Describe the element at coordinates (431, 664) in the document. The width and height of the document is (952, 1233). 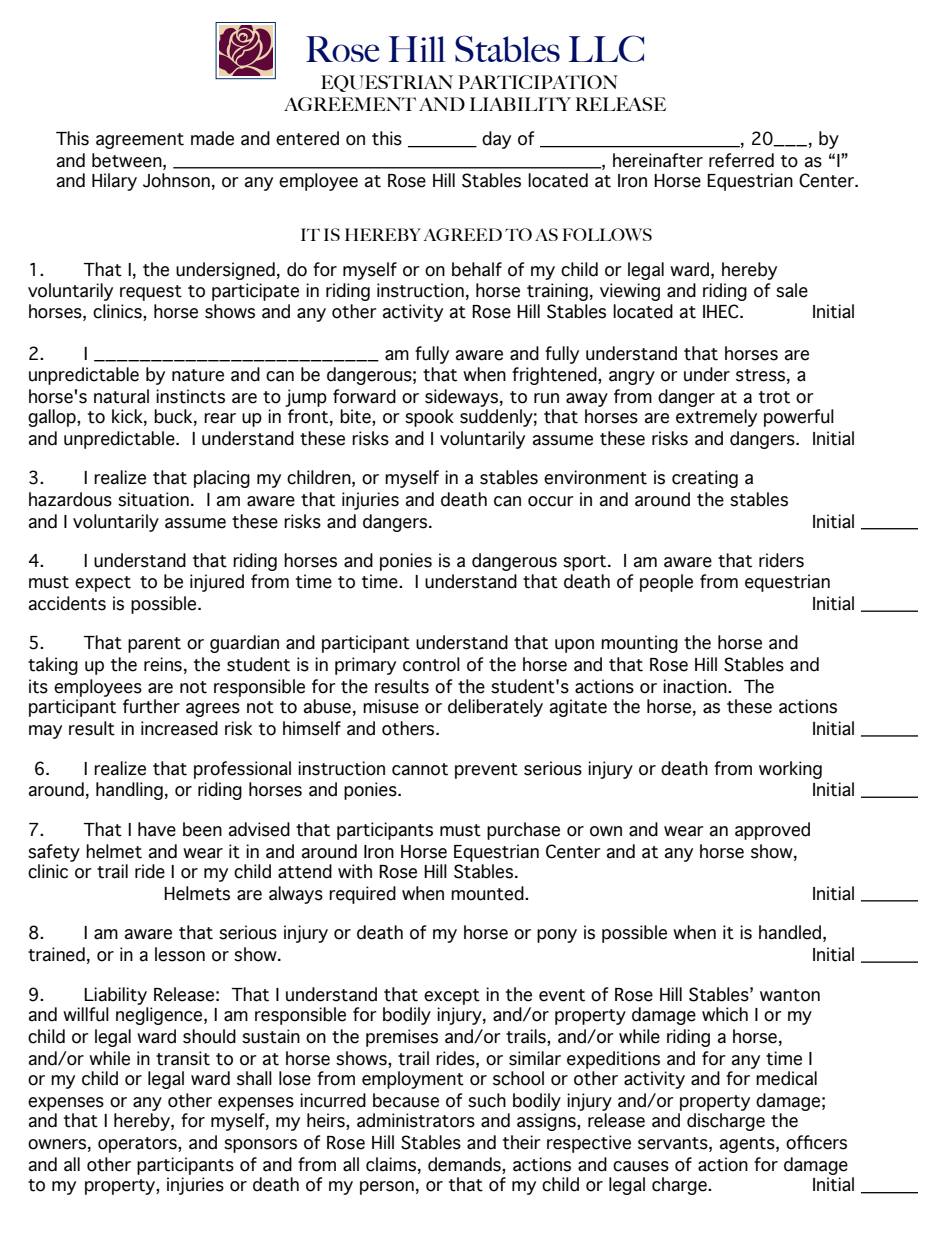
I see `control` at that location.
